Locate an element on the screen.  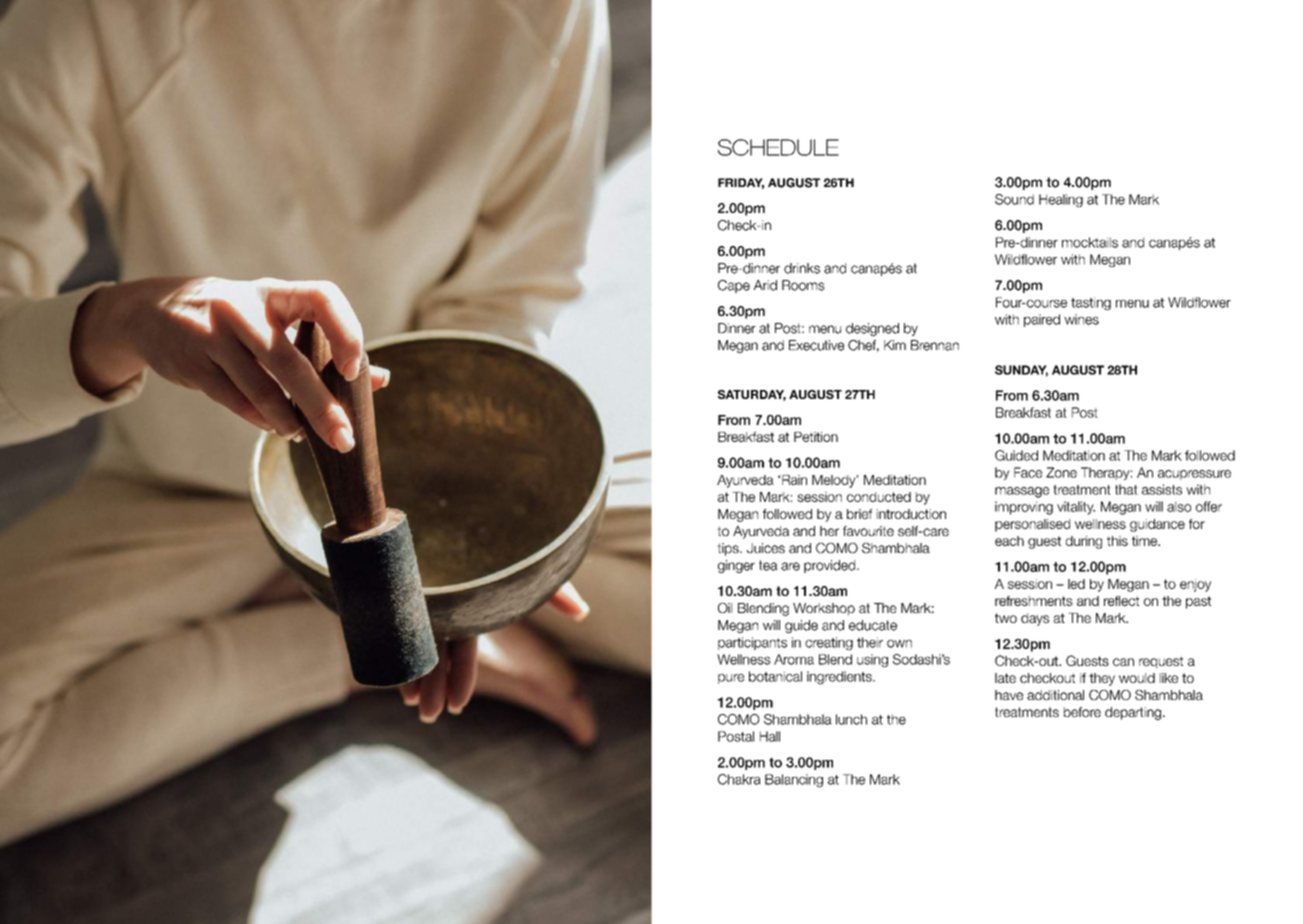
Workshop is located at coordinates (824, 609).
